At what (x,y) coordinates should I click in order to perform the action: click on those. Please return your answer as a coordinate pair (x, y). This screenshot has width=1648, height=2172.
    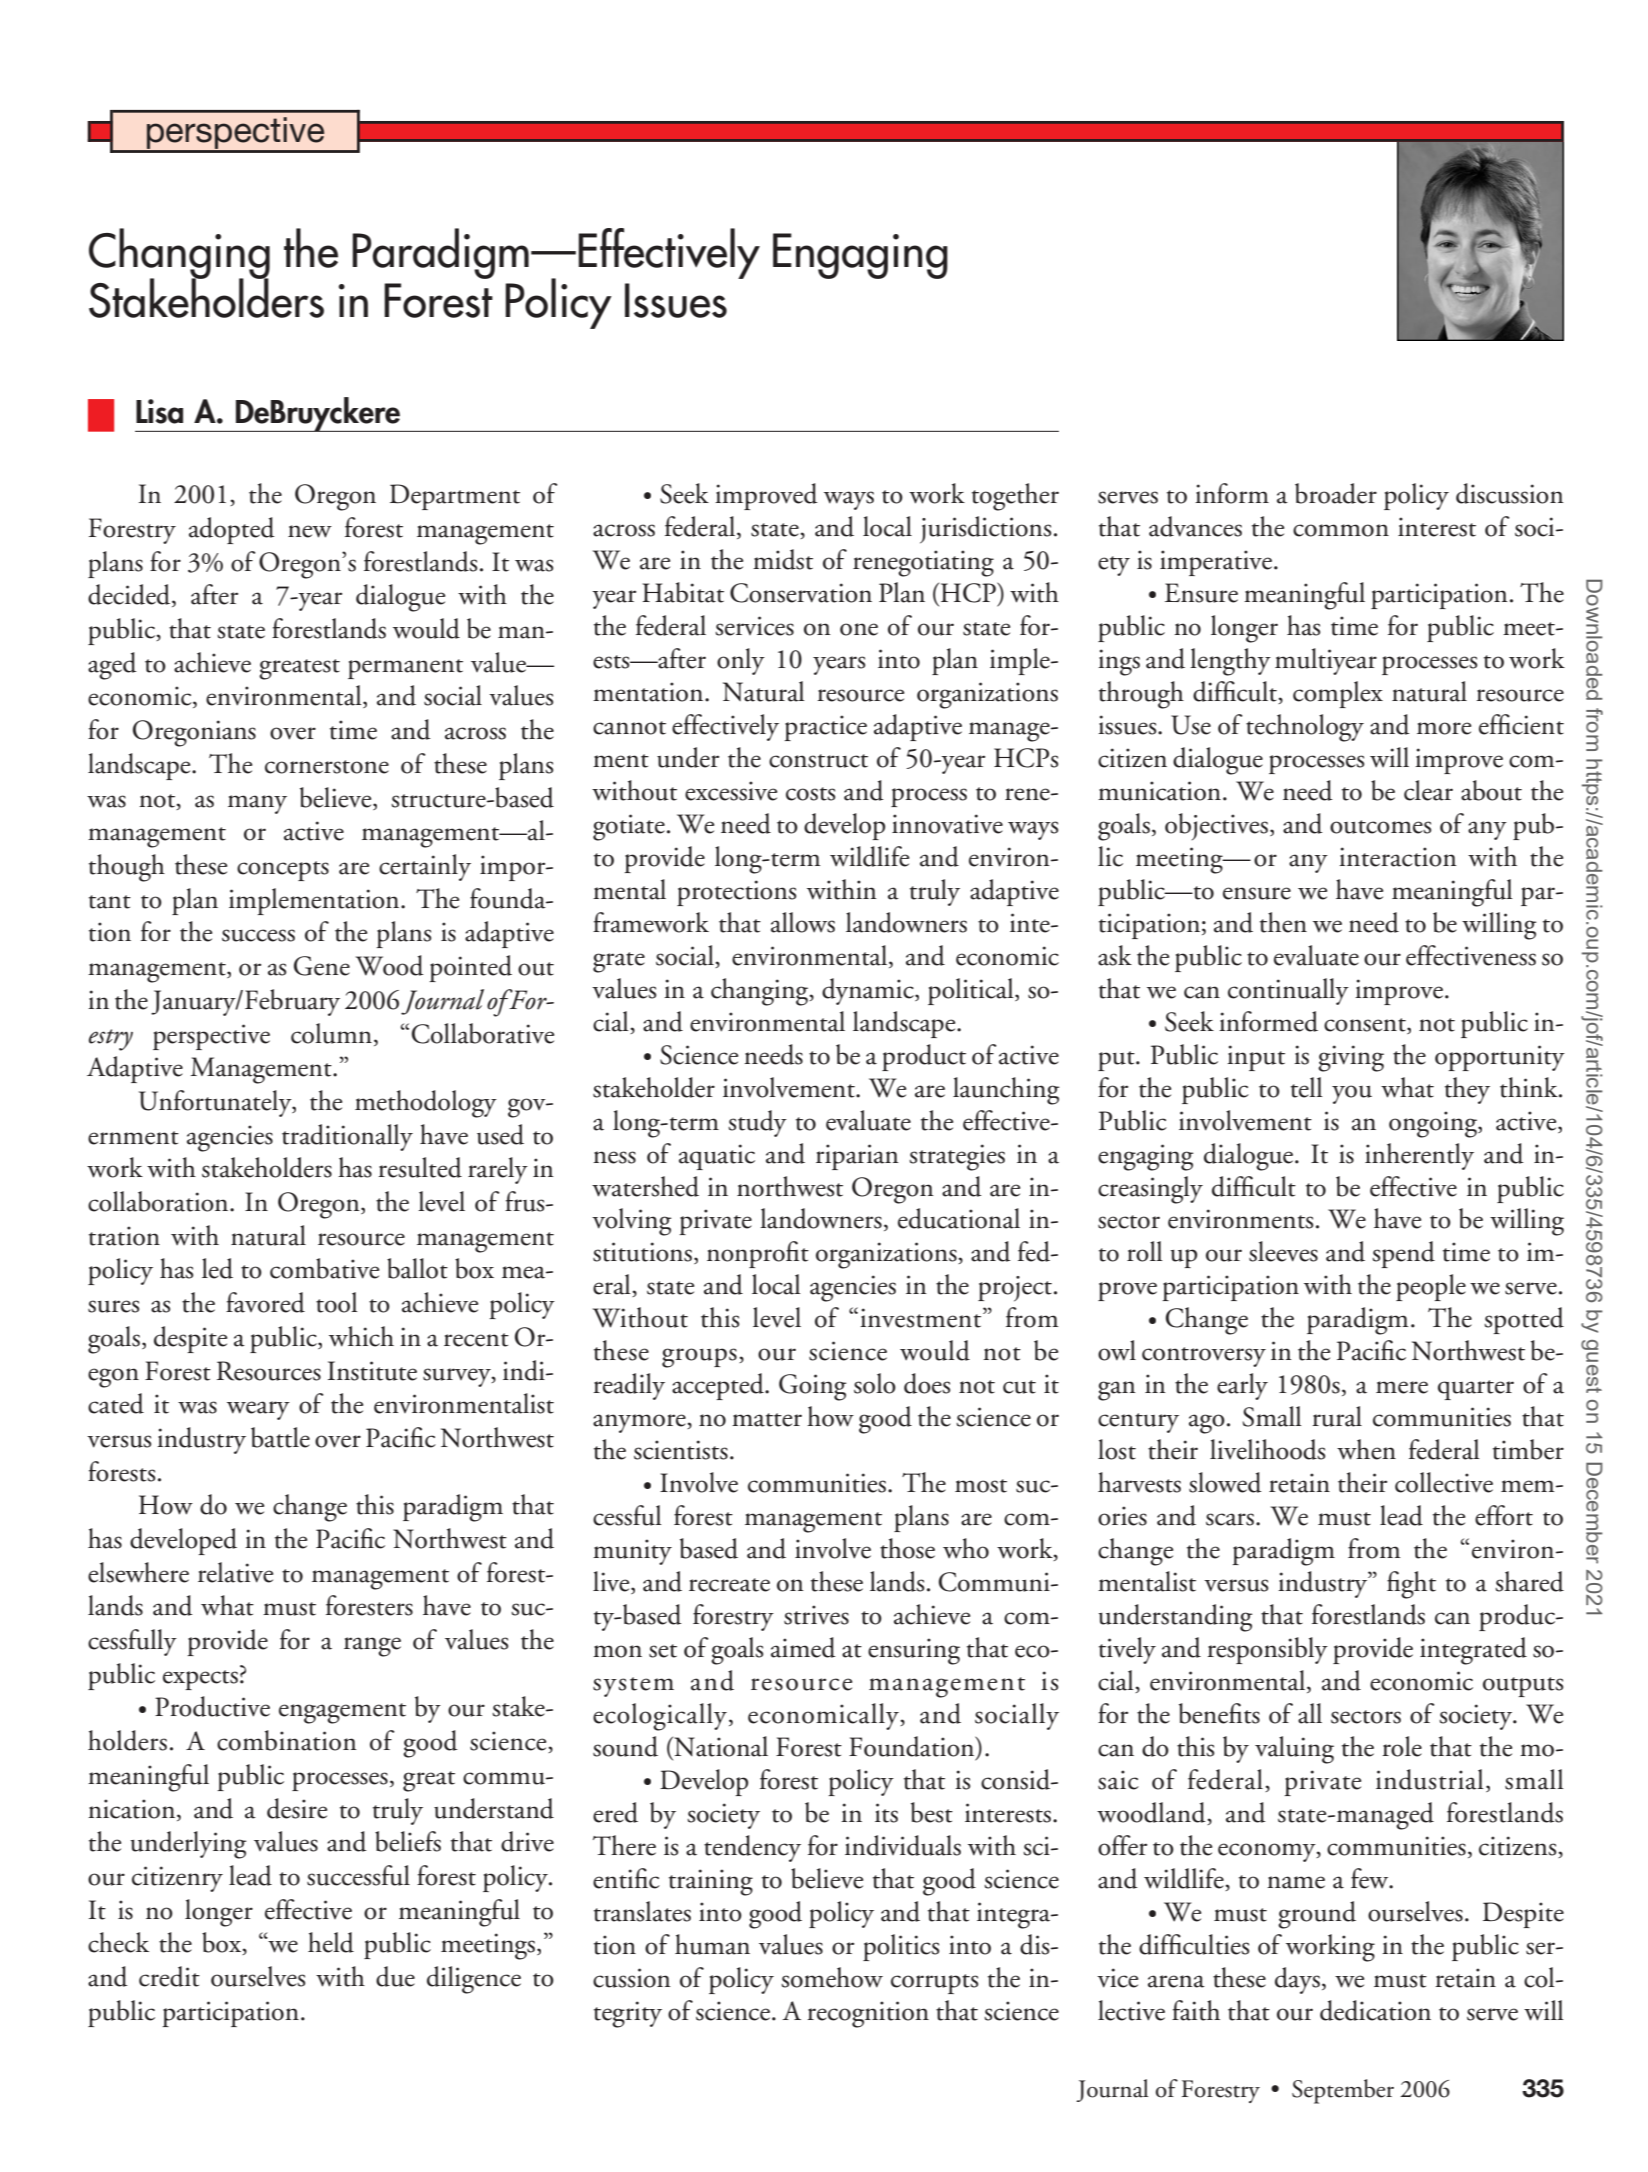
    Looking at the image, I should click on (907, 1548).
